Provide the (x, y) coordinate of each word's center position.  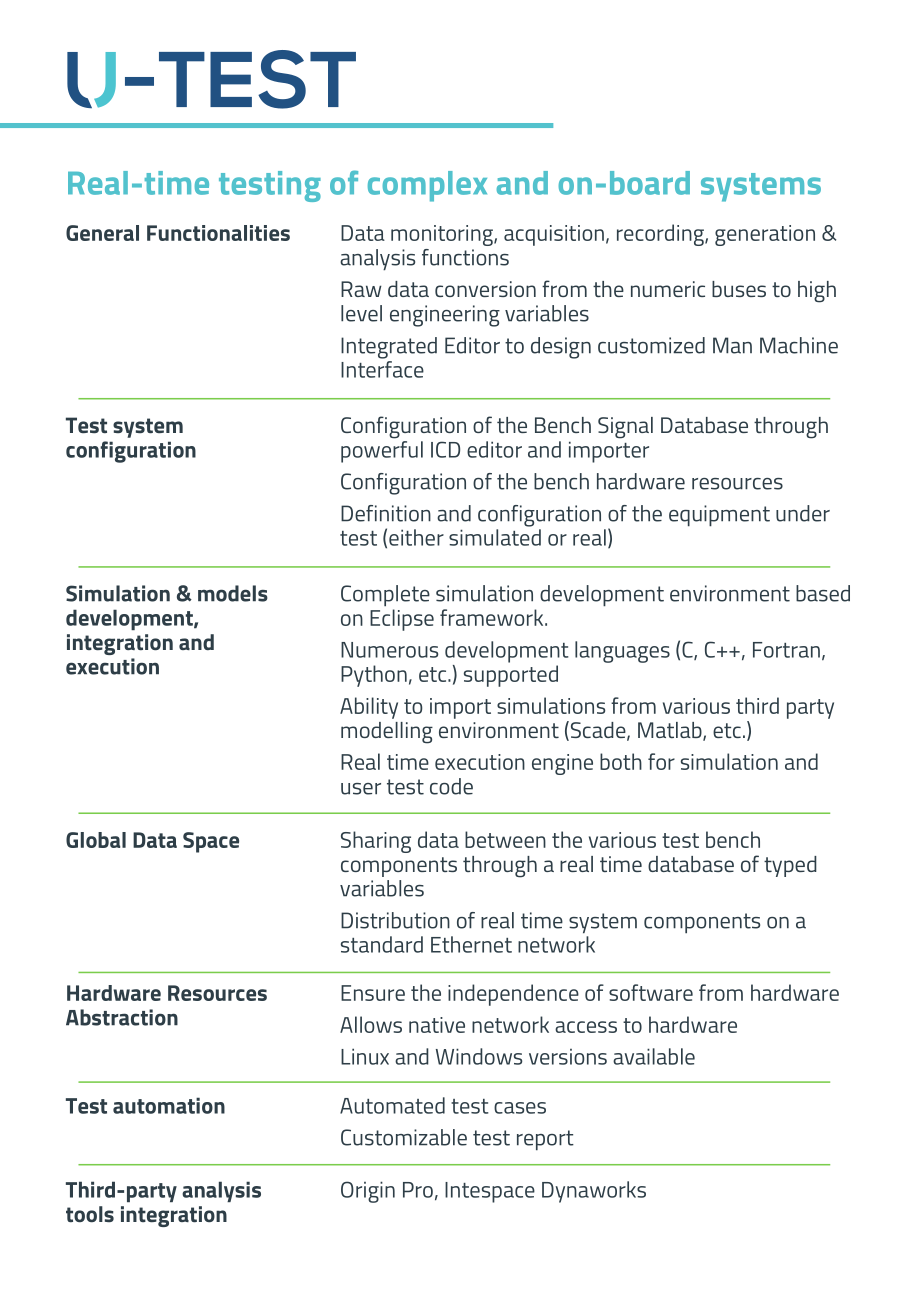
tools (90, 1214)
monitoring (443, 235)
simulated (495, 537)
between (505, 839)
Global (96, 840)
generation (765, 235)
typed (790, 866)
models (233, 593)
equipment (719, 516)
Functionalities (218, 233)
